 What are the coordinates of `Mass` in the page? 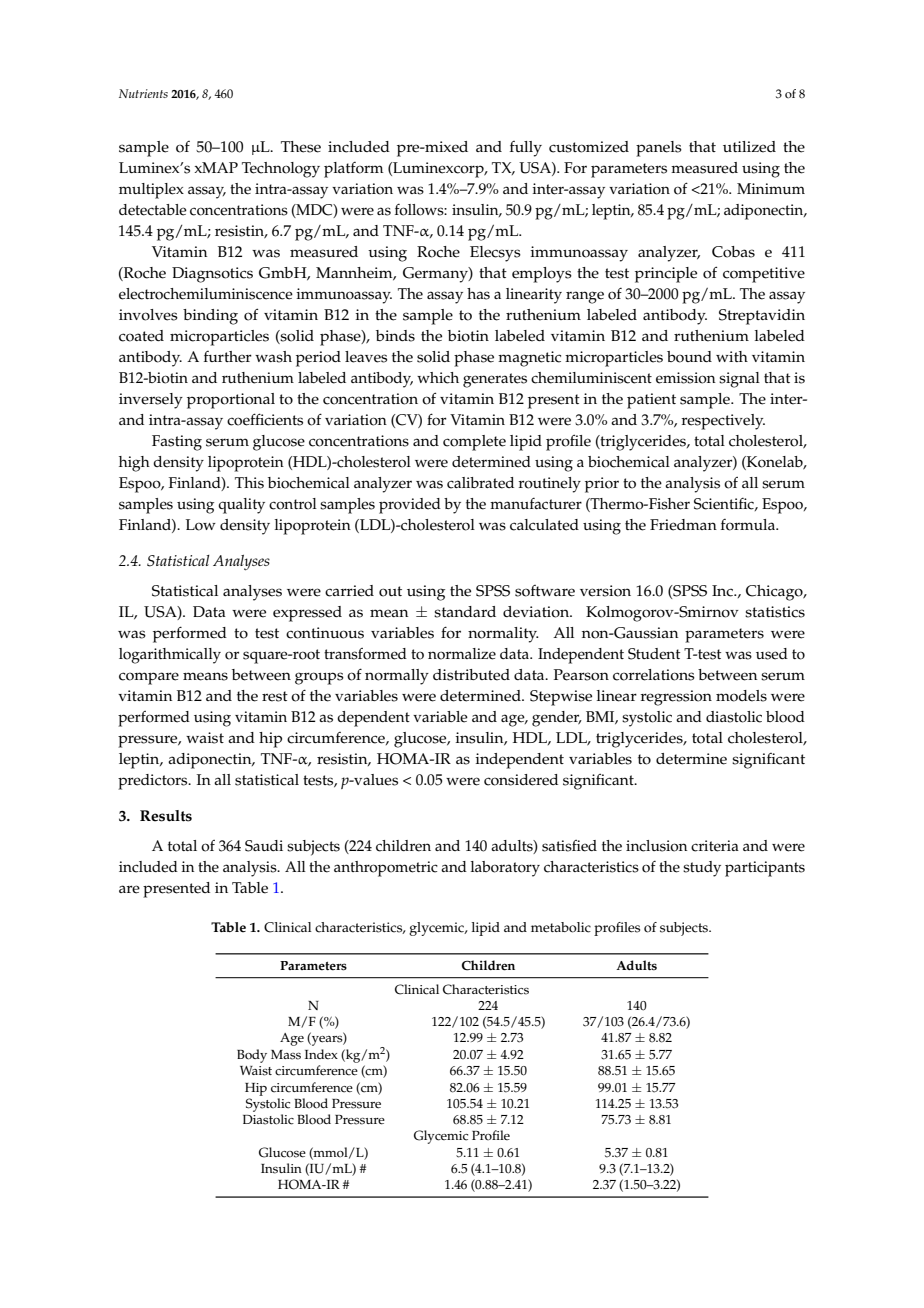 It's located at (286, 1055).
